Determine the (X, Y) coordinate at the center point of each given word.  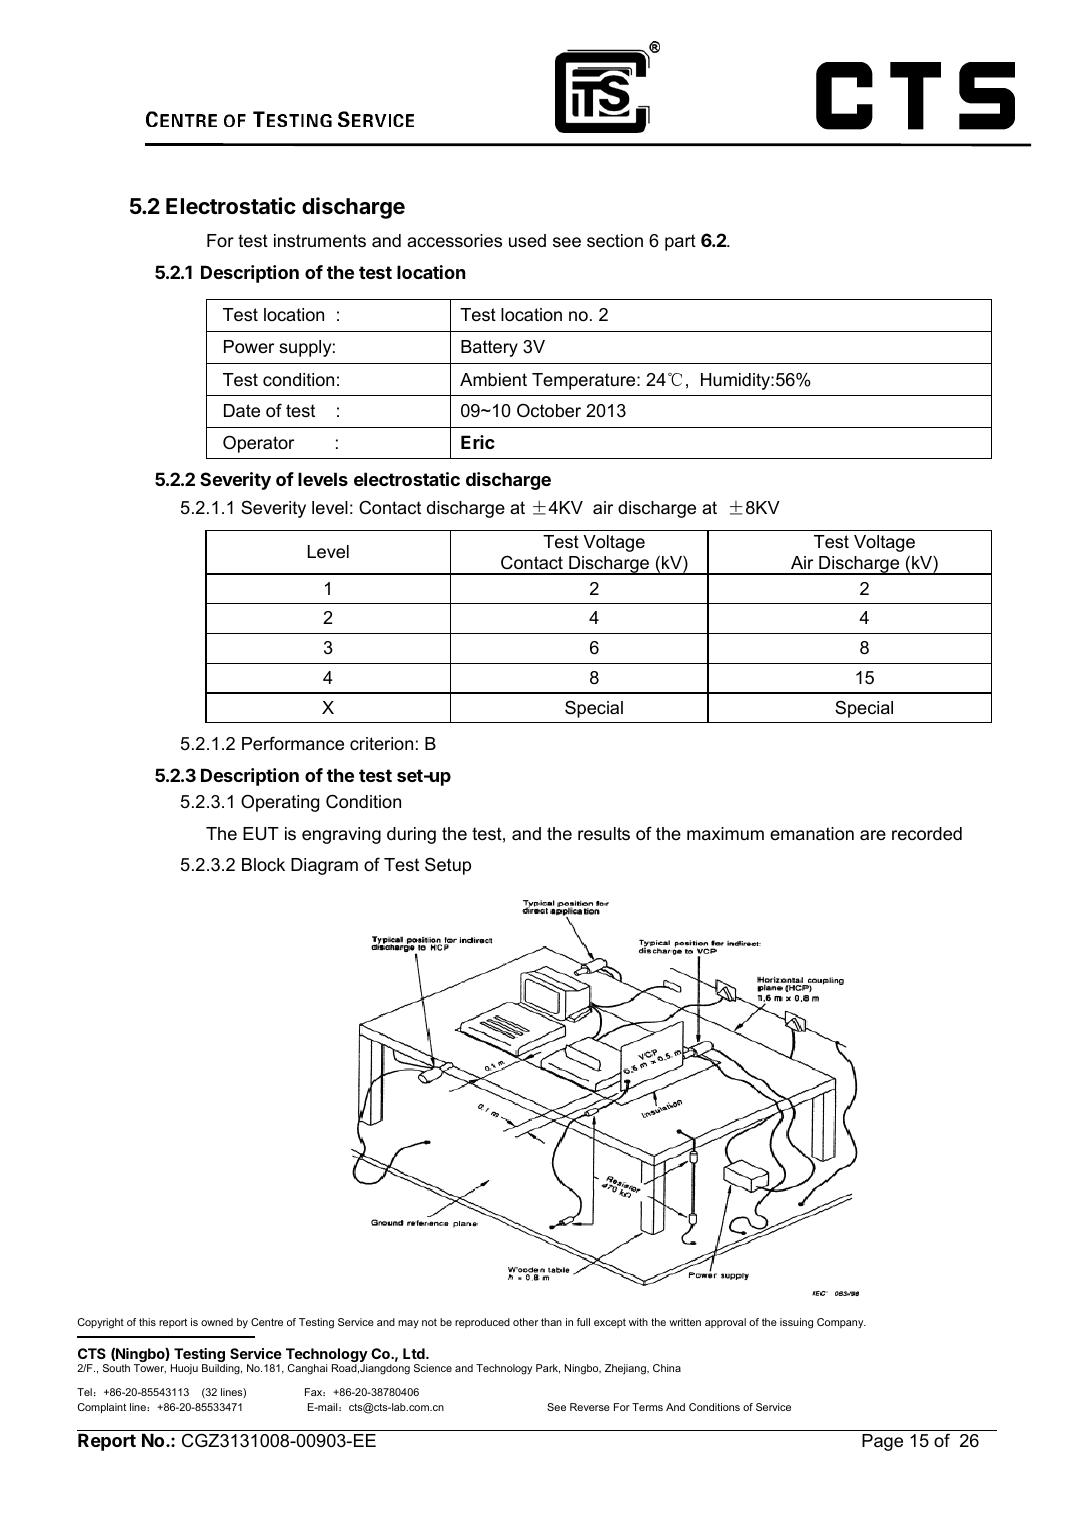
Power (249, 347)
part (680, 242)
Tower (150, 1368)
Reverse (590, 1407)
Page (882, 1442)
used (527, 241)
